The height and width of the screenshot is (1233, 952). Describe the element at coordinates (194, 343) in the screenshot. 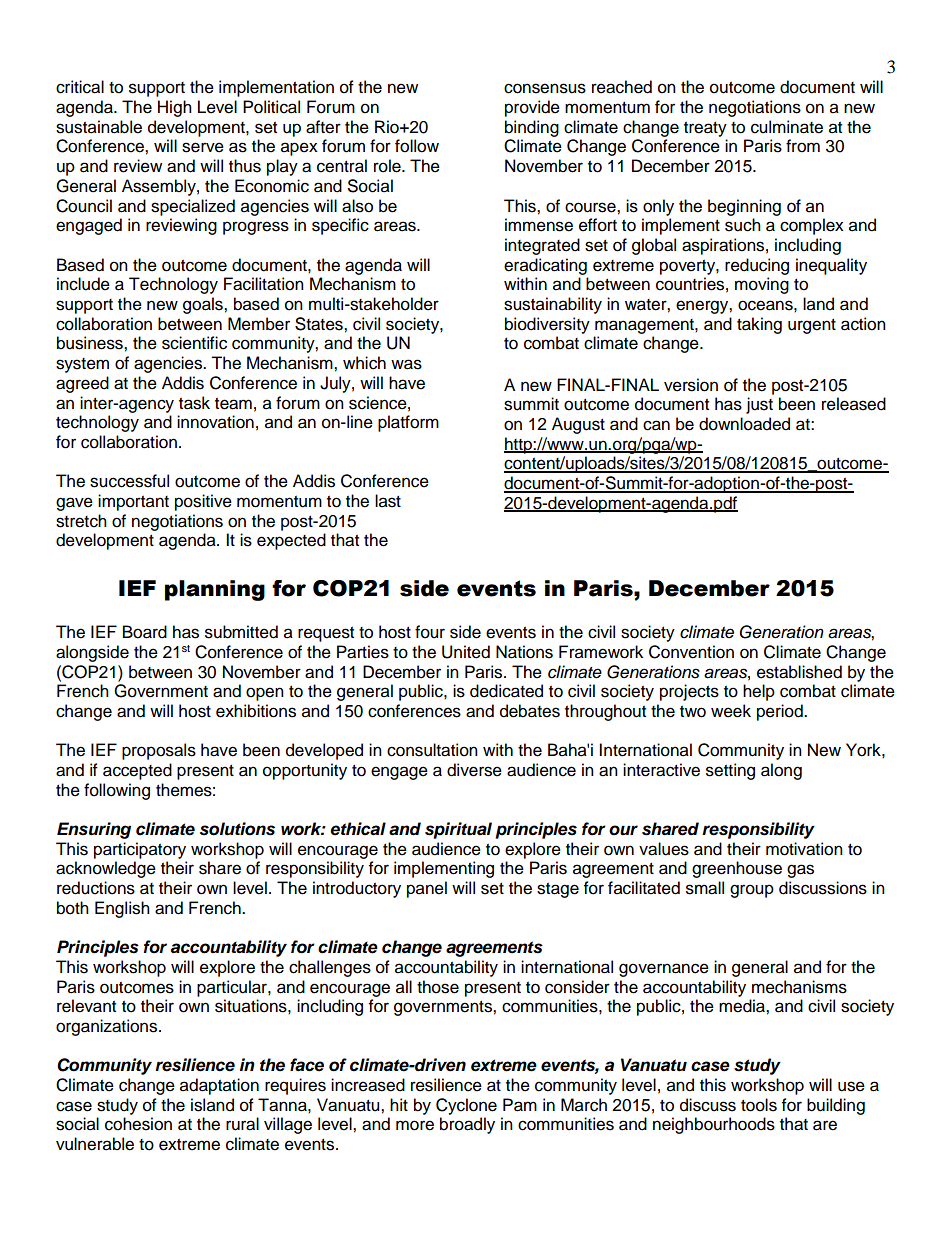

I see `scientific` at that location.
